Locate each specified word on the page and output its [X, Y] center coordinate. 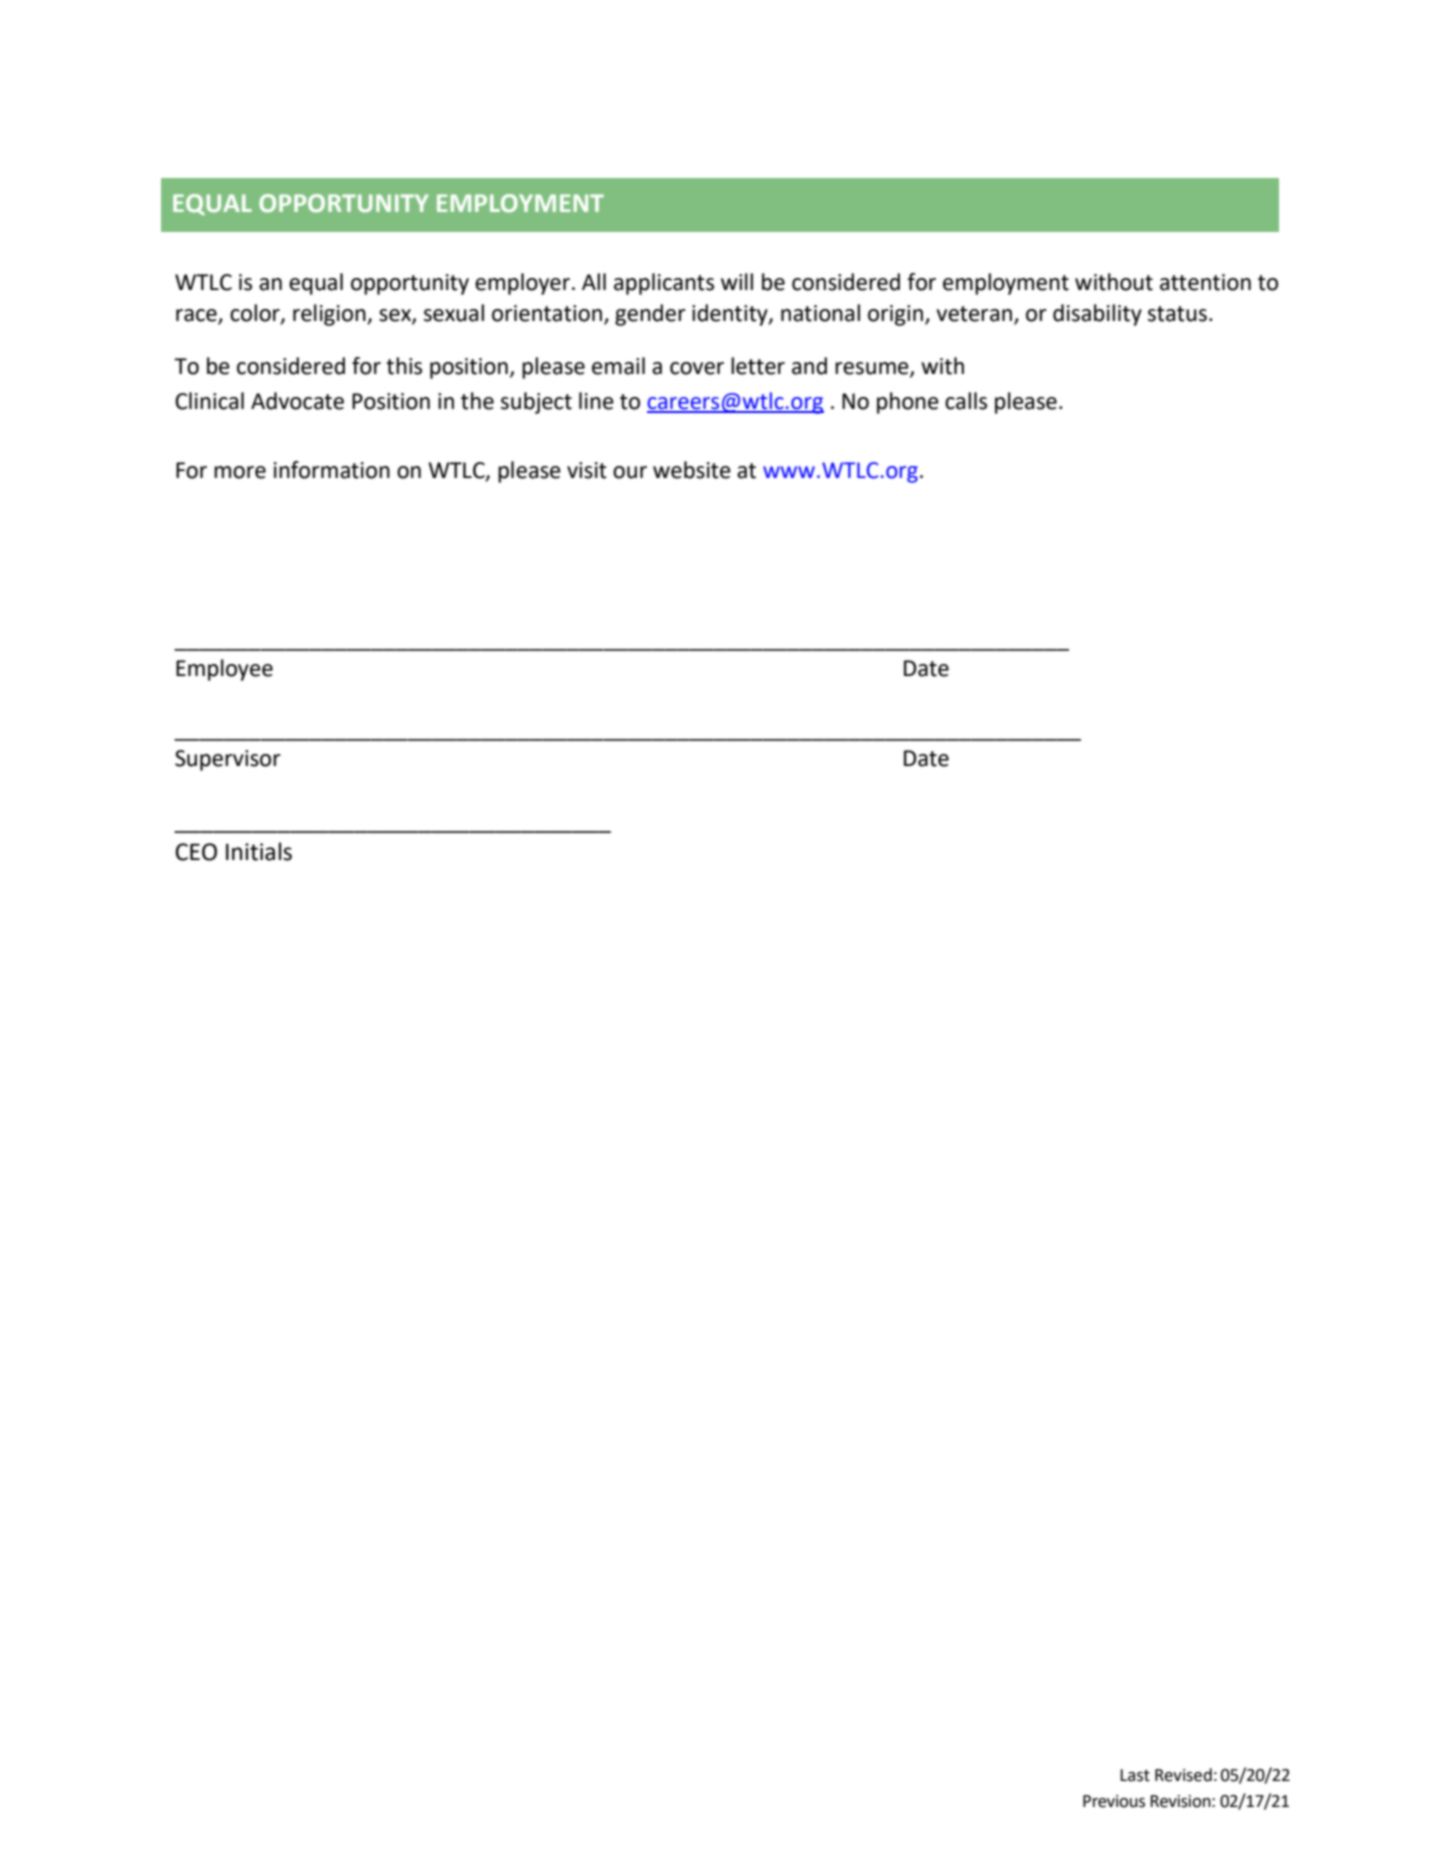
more [240, 472]
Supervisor [228, 760]
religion [330, 315]
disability [1097, 315]
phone [908, 403]
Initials [259, 851]
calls [966, 401]
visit [587, 470]
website [692, 470]
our [630, 472]
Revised [1183, 1775]
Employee [224, 670]
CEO [196, 852]
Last [1135, 1775]
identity [731, 315]
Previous [1114, 1801]
